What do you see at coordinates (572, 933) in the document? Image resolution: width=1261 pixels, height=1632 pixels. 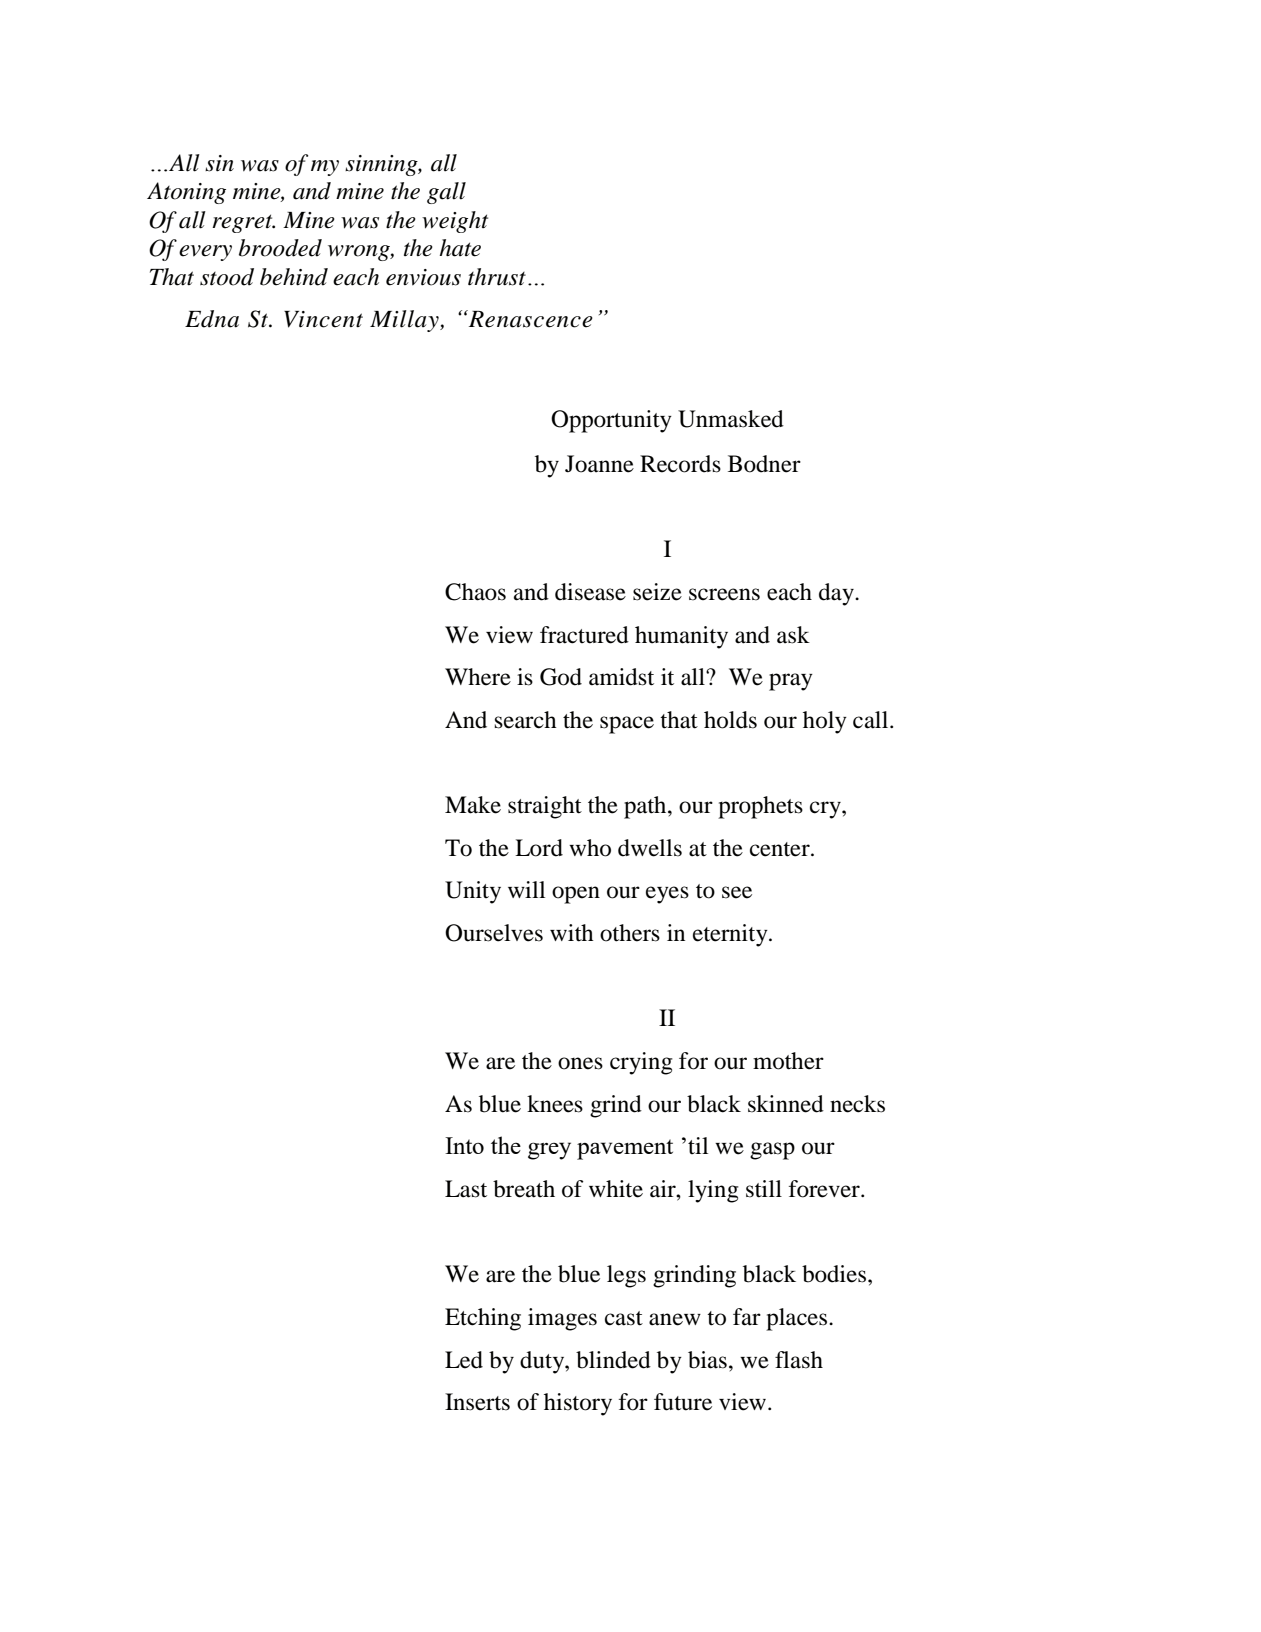 I see `with` at bounding box center [572, 933].
